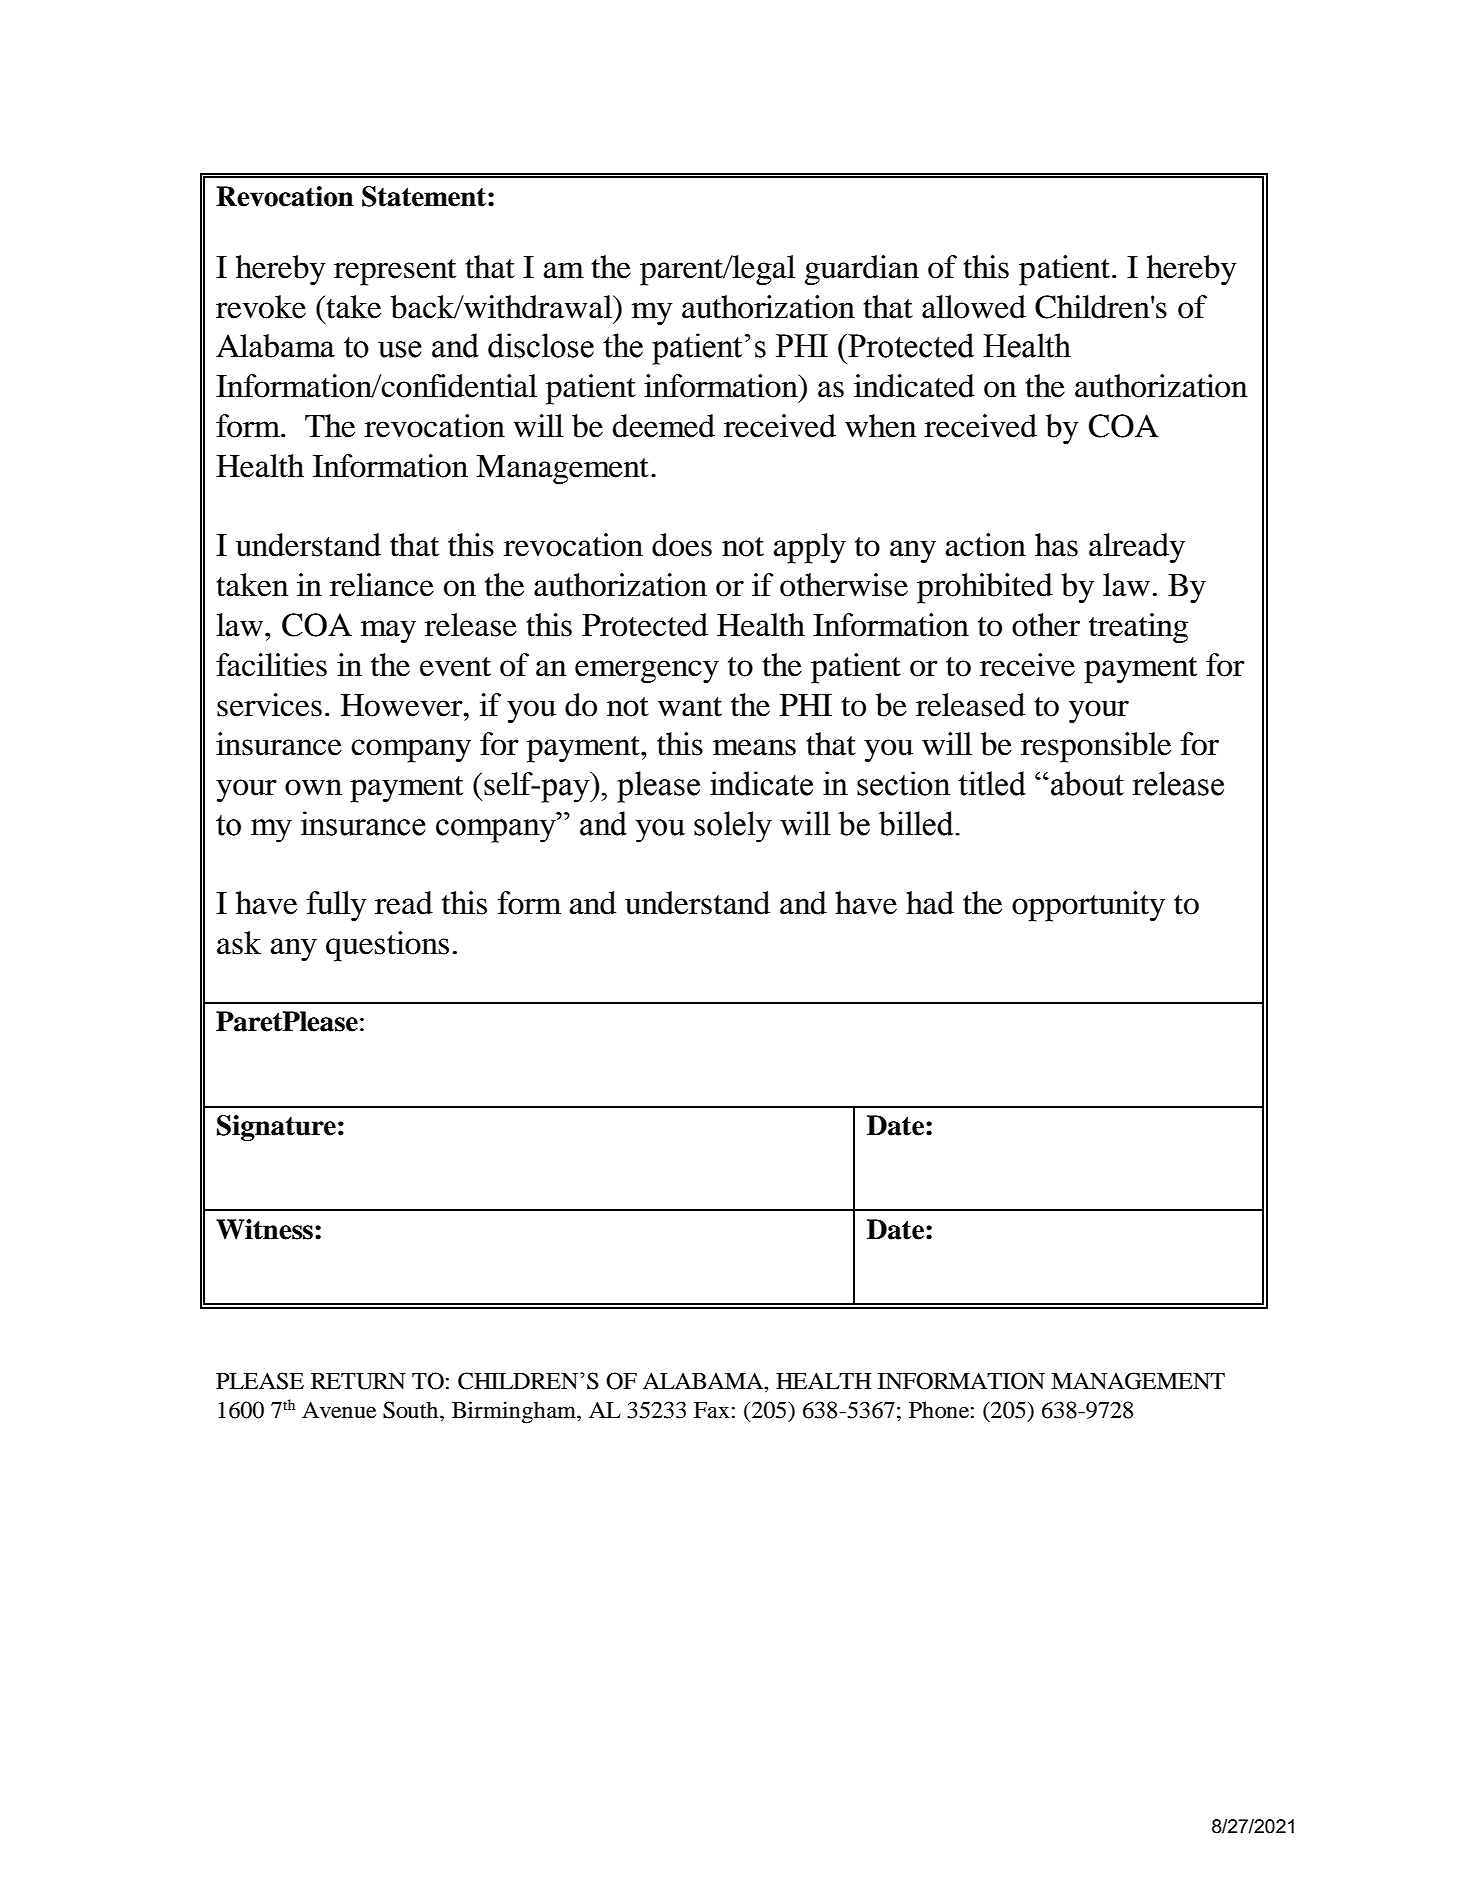  What do you see at coordinates (712, 1410) in the screenshot?
I see `Fax` at bounding box center [712, 1410].
